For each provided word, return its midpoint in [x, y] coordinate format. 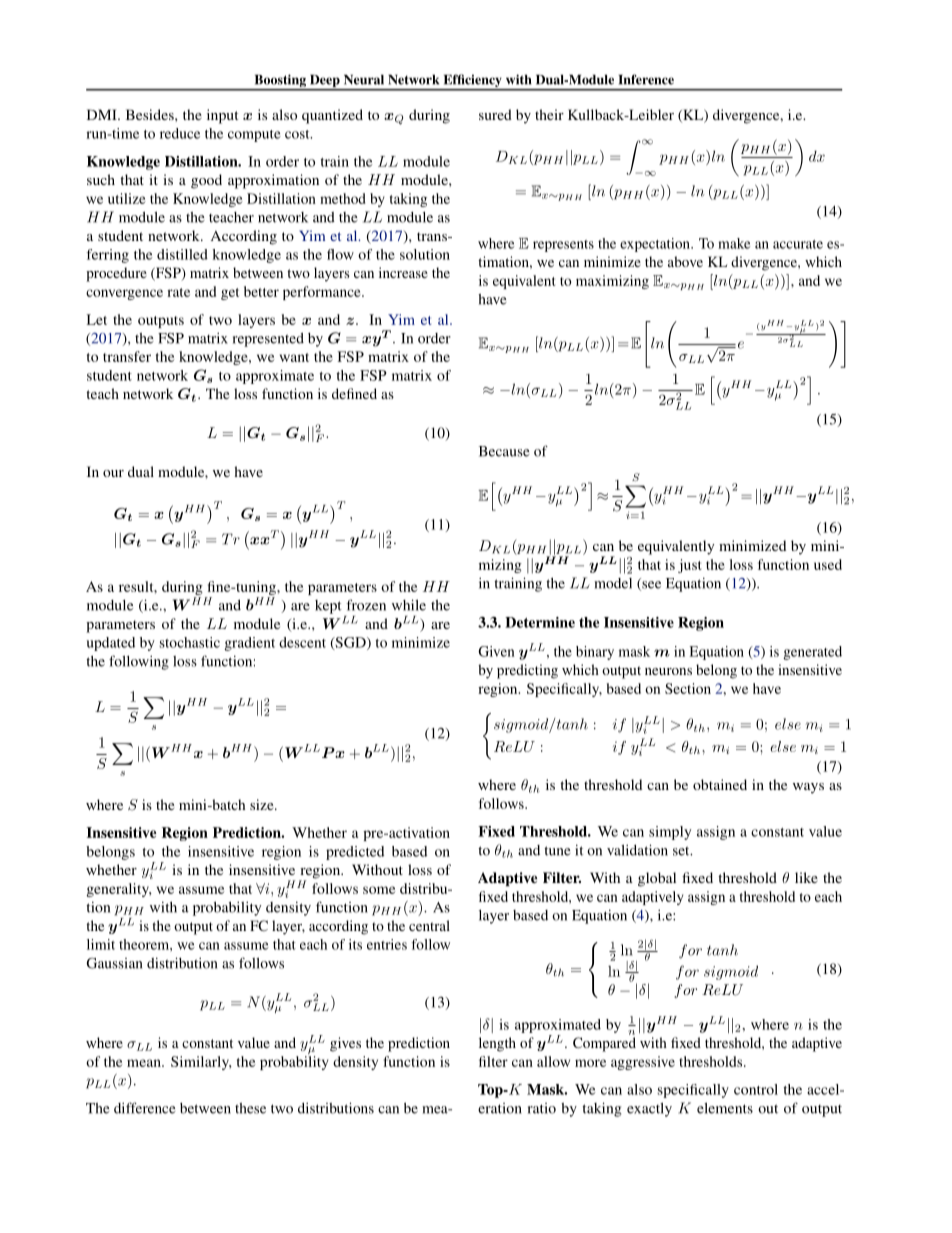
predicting [527, 671]
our [113, 473]
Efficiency [472, 82]
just [690, 566]
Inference [646, 79]
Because [504, 451]
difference [144, 1108]
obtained [720, 784]
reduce [180, 133]
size [263, 804]
